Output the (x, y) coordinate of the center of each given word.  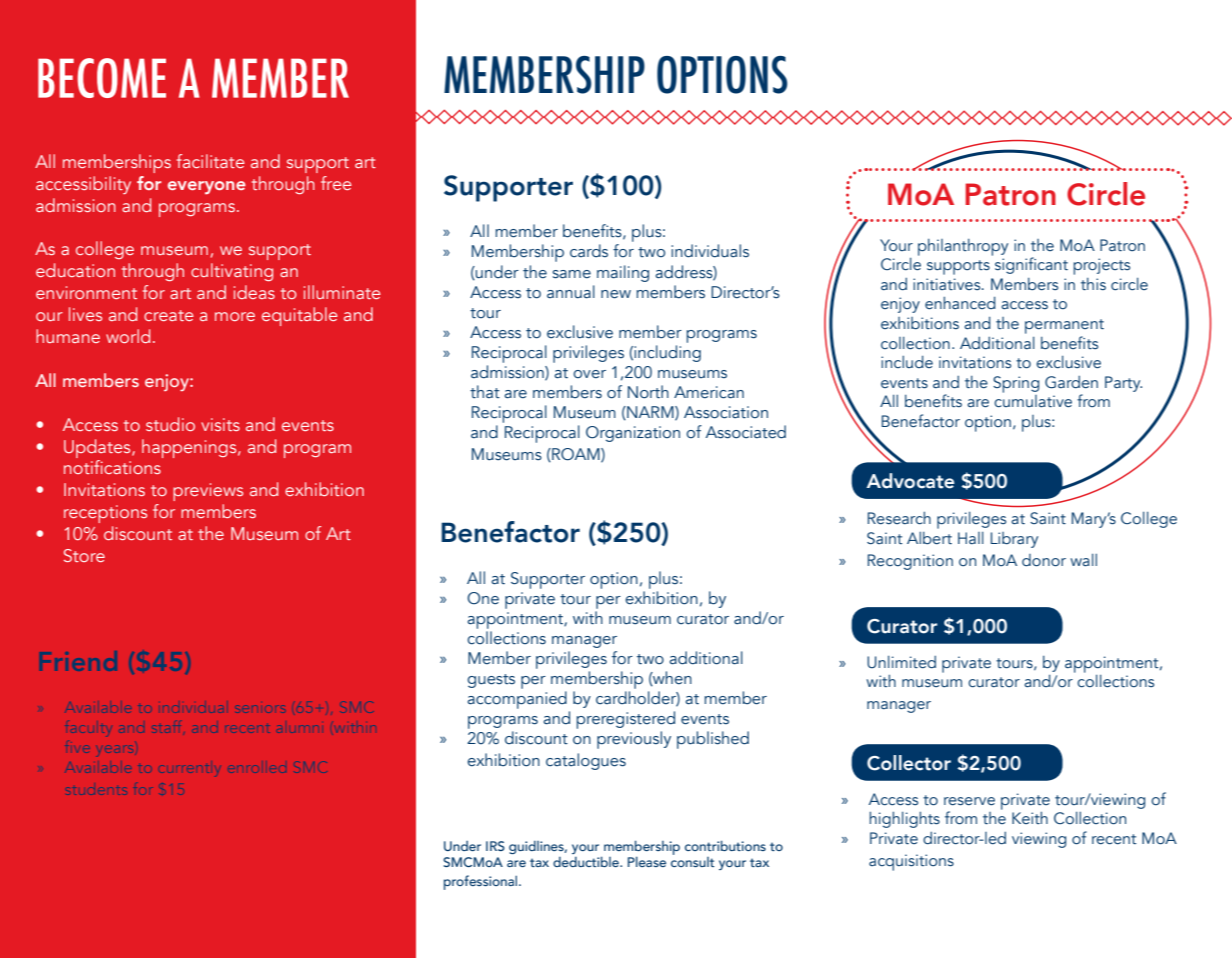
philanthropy (963, 247)
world (128, 336)
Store (84, 555)
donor (1044, 560)
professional (482, 882)
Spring (1016, 384)
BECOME (102, 78)
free (336, 183)
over (589, 374)
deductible (587, 861)
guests (491, 681)
